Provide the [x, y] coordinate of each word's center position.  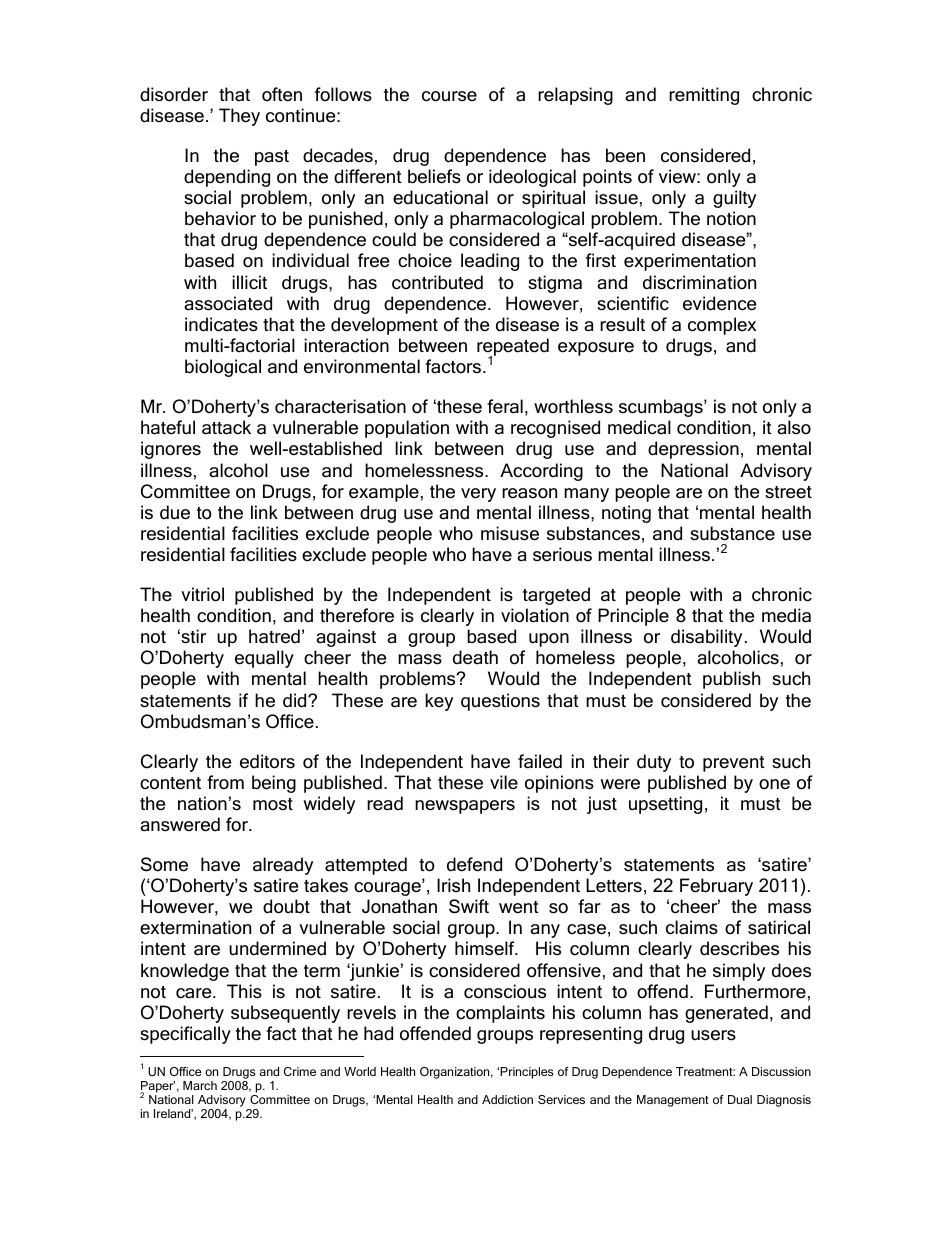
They [239, 117]
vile [504, 782]
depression [693, 450]
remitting [704, 96]
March [200, 1085]
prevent [734, 764]
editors [267, 761]
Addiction [507, 1099]
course [449, 96]
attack [226, 427]
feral [505, 406]
